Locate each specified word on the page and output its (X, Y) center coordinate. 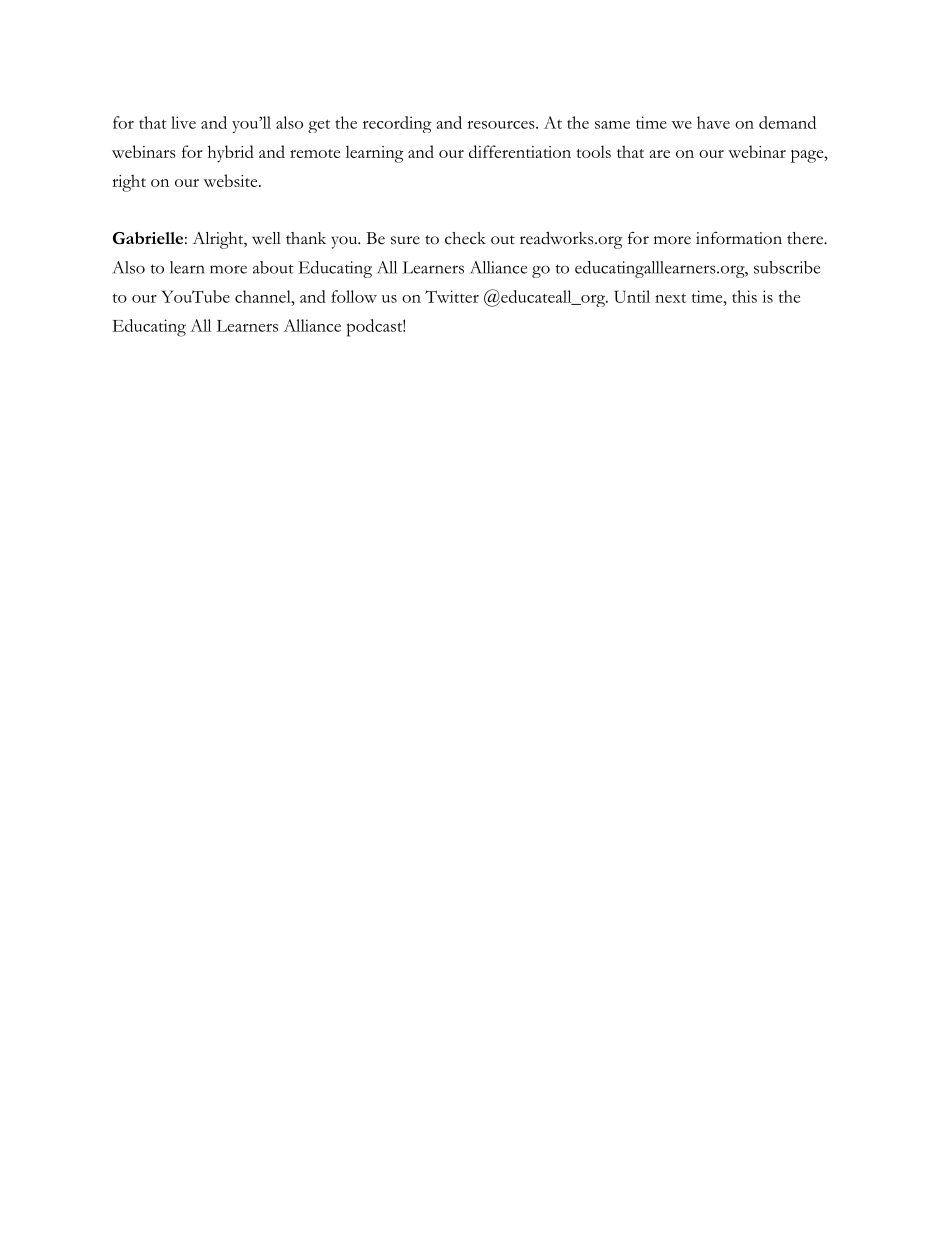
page (808, 156)
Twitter (452, 296)
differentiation (520, 151)
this (744, 296)
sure (405, 240)
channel (264, 296)
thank (306, 238)
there (806, 238)
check (465, 238)
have (713, 122)
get (319, 126)
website (232, 180)
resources (501, 125)
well (266, 238)
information (739, 238)
